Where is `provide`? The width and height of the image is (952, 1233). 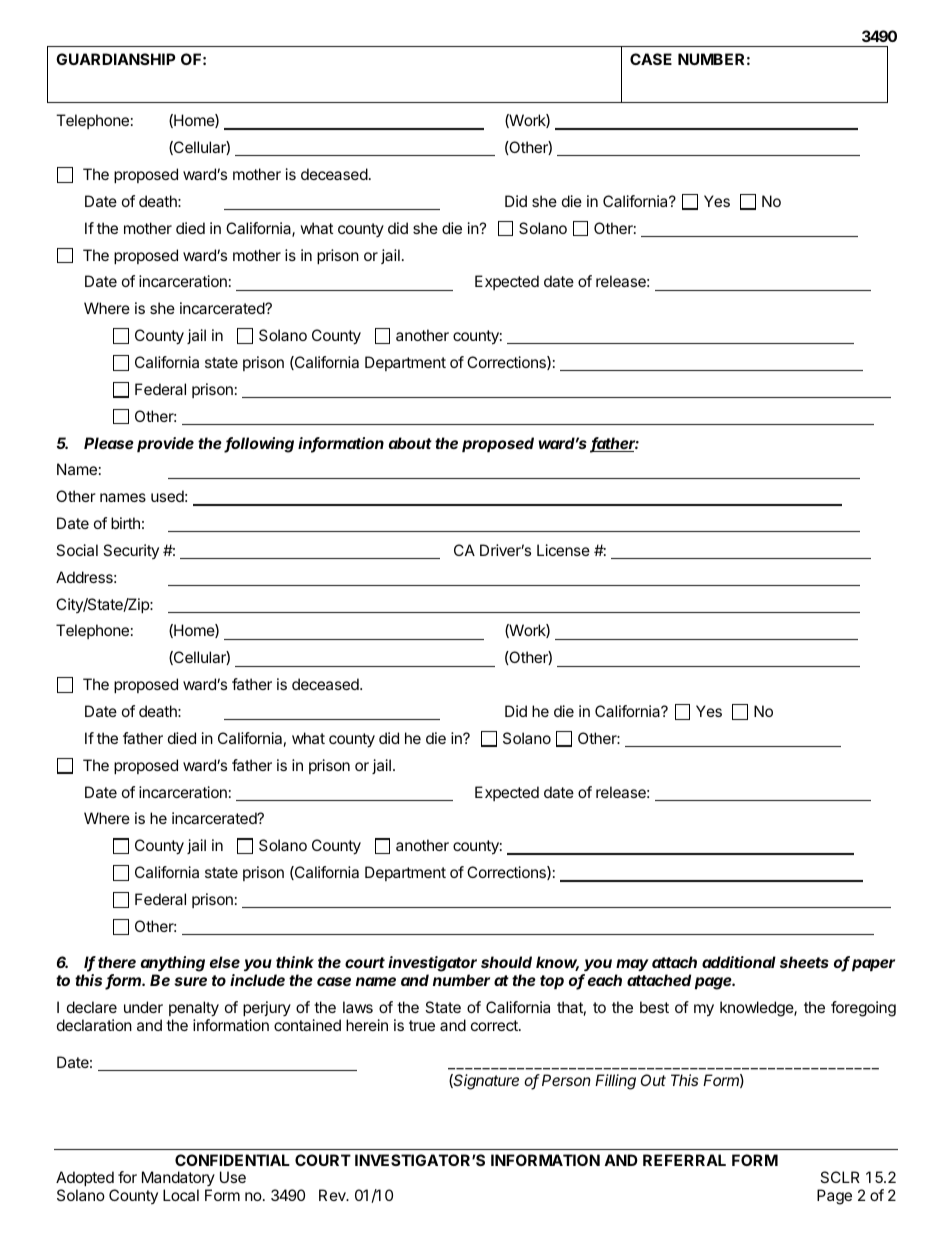
provide is located at coordinates (165, 444).
